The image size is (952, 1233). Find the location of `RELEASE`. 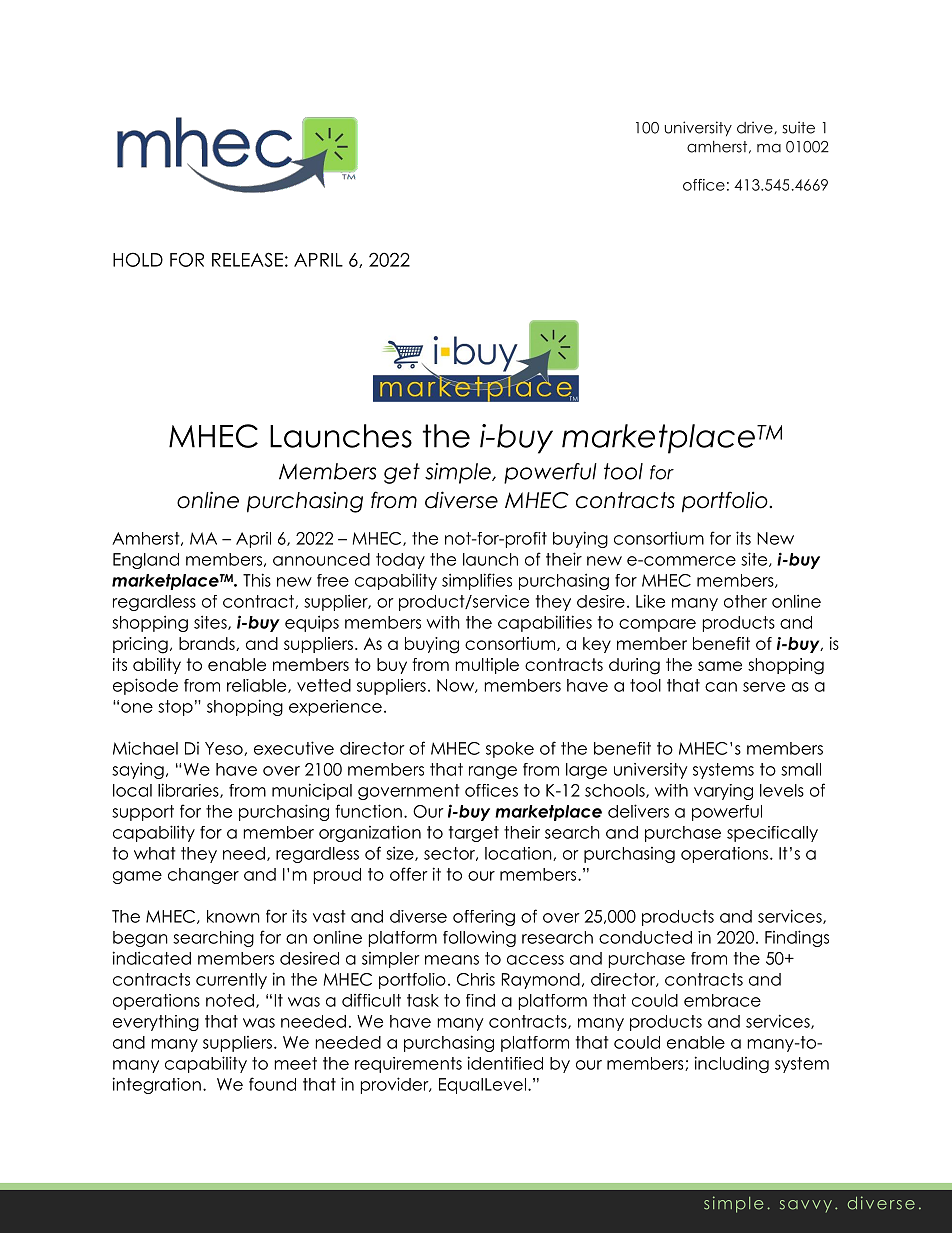

RELEASE is located at coordinates (247, 259).
